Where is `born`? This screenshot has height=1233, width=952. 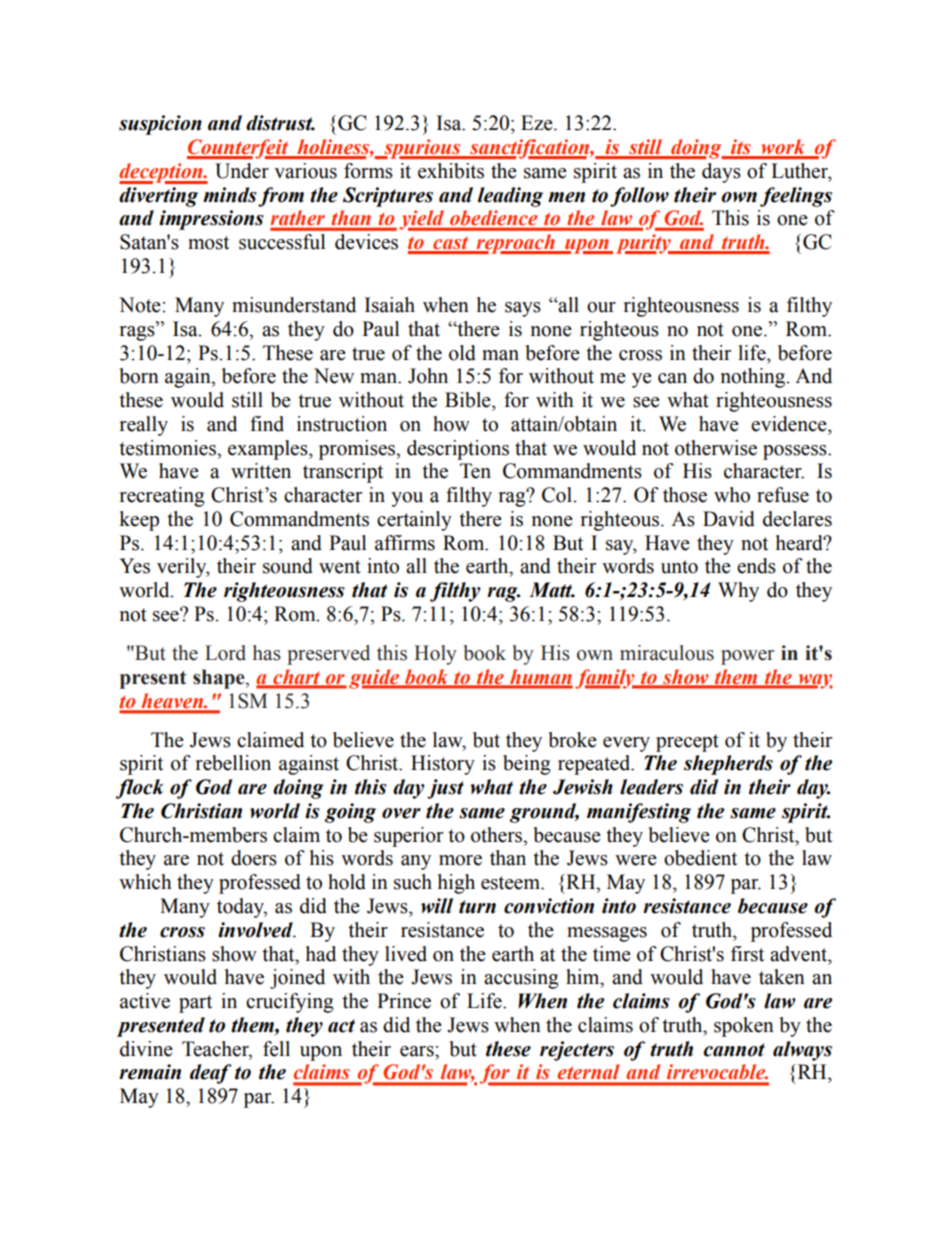 born is located at coordinates (139, 376).
